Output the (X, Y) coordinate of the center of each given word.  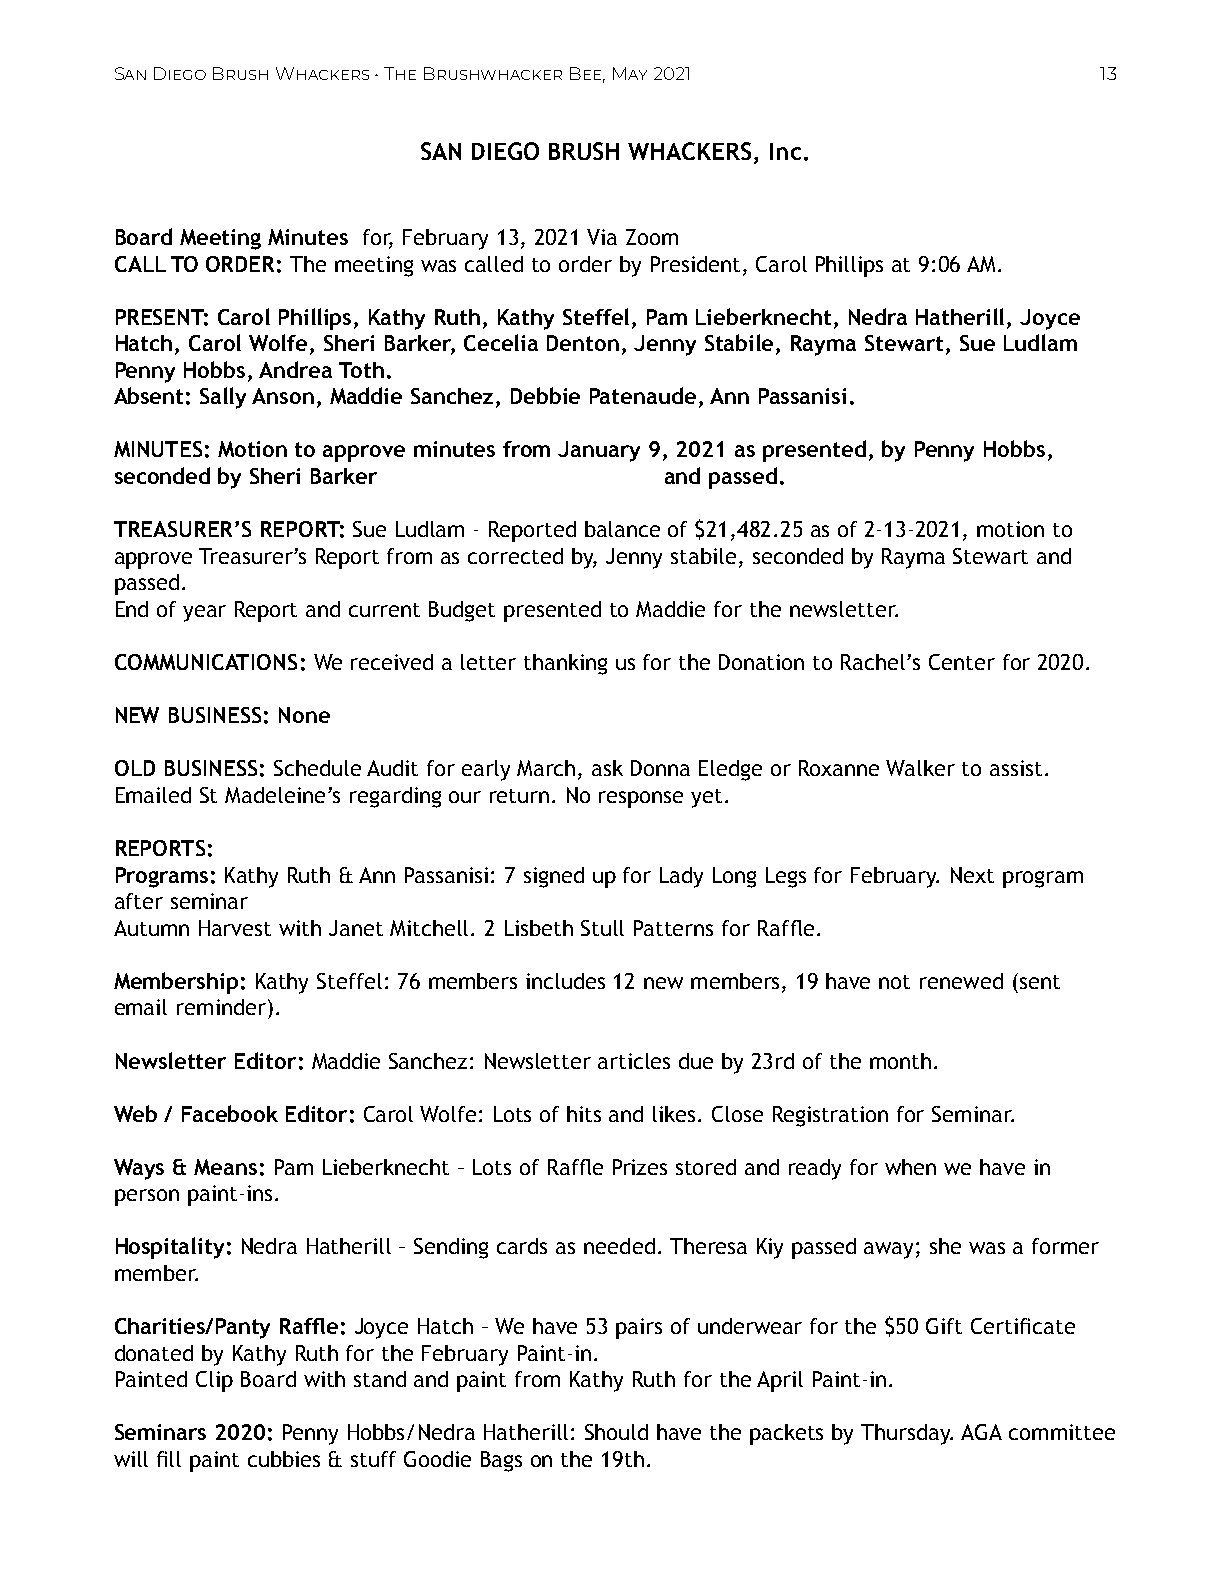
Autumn (151, 928)
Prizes (640, 1167)
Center (962, 662)
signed (554, 877)
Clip (214, 1381)
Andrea (295, 369)
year (204, 613)
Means (225, 1167)
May (630, 73)
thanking (565, 664)
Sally (223, 398)
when (910, 1167)
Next (972, 875)
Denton (583, 343)
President (695, 264)
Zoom (652, 237)
